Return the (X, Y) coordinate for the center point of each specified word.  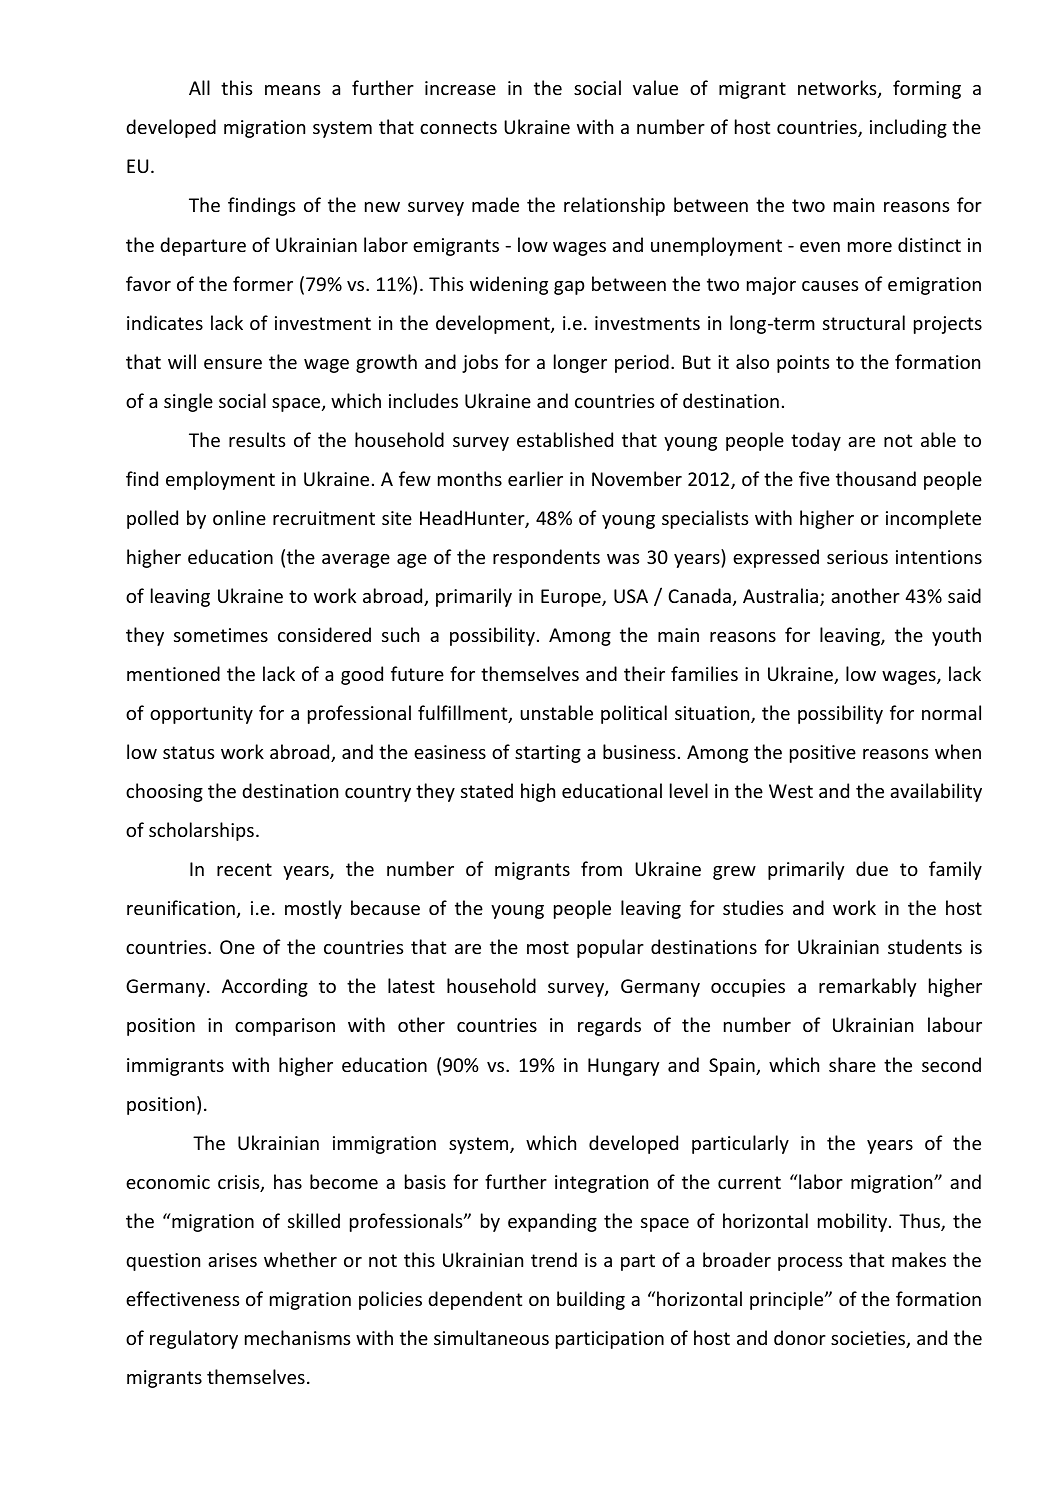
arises (232, 1260)
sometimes (221, 635)
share (852, 1064)
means (292, 90)
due (872, 868)
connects (458, 127)
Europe (572, 598)
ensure (233, 364)
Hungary (623, 1067)
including (908, 128)
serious (857, 557)
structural (864, 322)
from (601, 868)
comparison (285, 1027)
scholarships (201, 831)
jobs (480, 363)
